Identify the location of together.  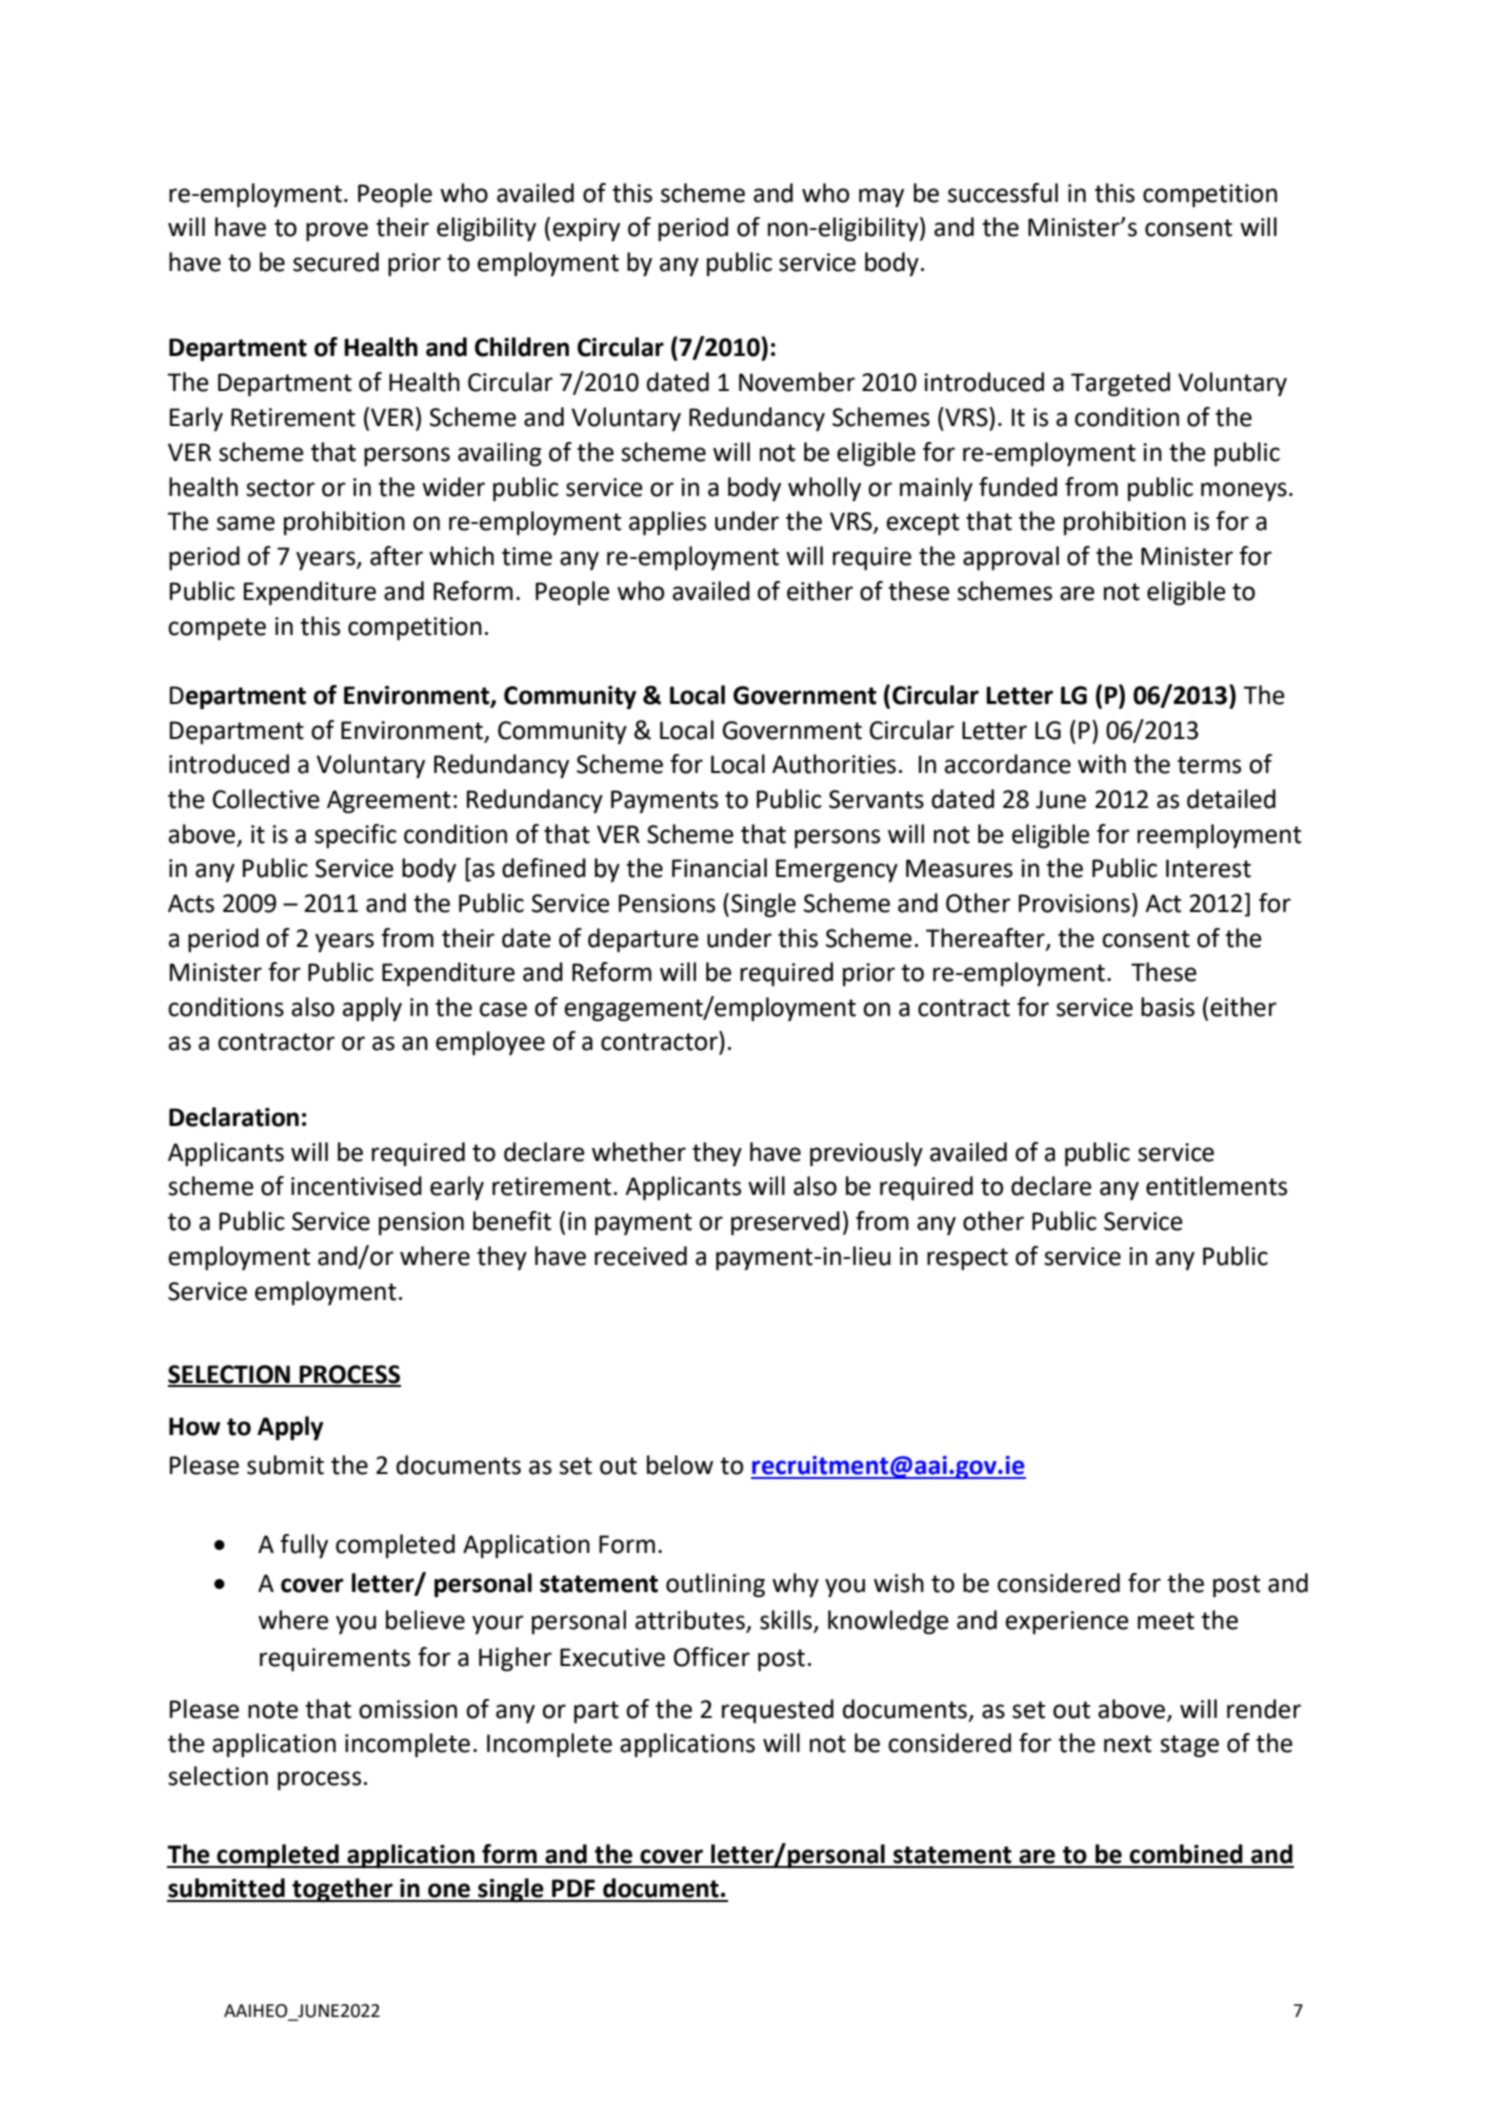
(342, 1890).
